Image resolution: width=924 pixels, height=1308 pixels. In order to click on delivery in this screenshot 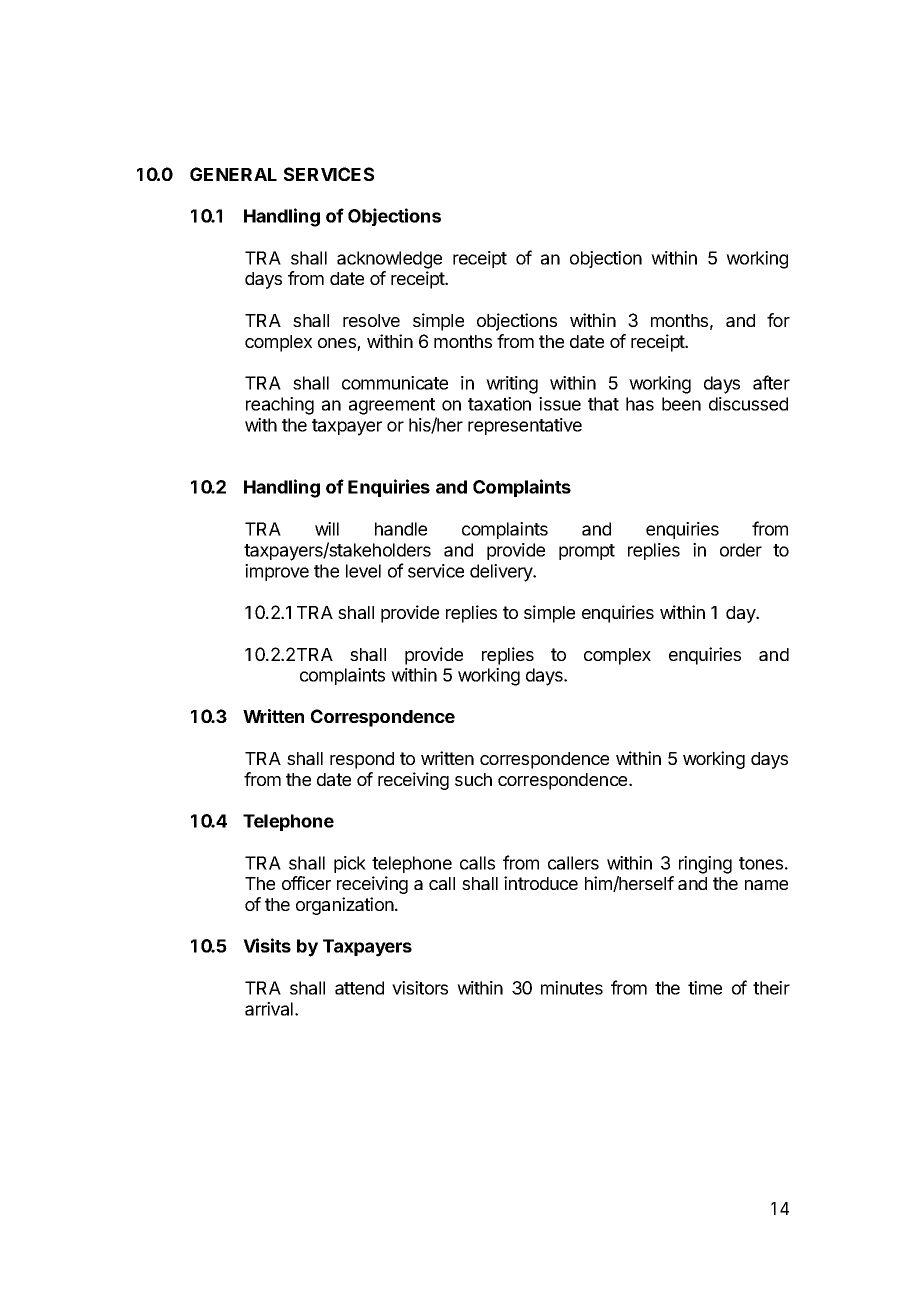, I will do `click(502, 573)`.
